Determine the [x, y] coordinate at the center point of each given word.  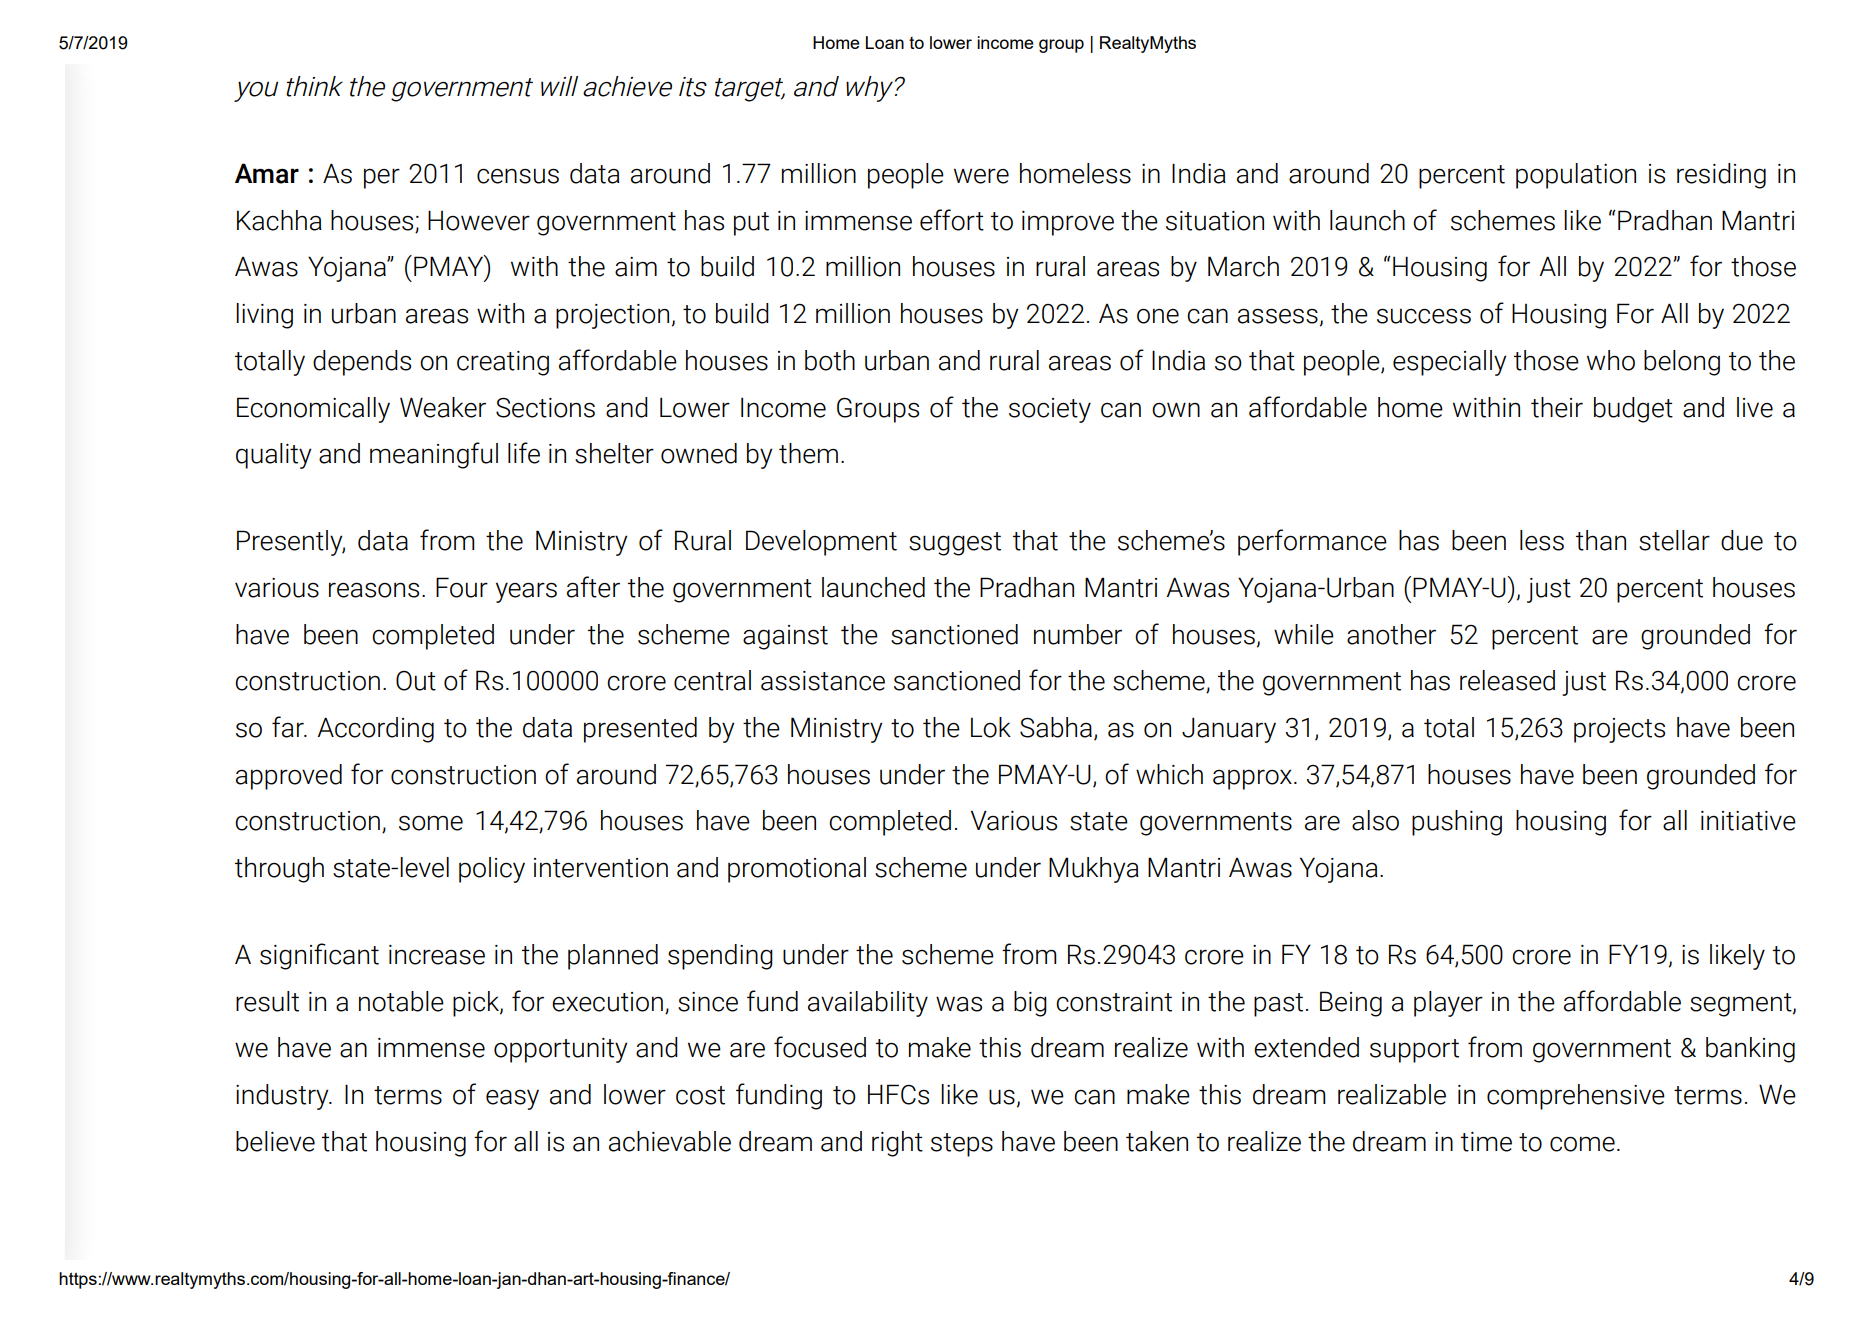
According [375, 730]
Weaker [443, 407]
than [1601, 540]
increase [437, 955]
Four [462, 587]
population [1576, 176]
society [1050, 410]
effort [952, 220]
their [1557, 407]
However [479, 220]
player [1448, 1004]
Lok [991, 727]
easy [512, 1100]
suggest [955, 544]
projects [1619, 730]
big [1030, 1004]
